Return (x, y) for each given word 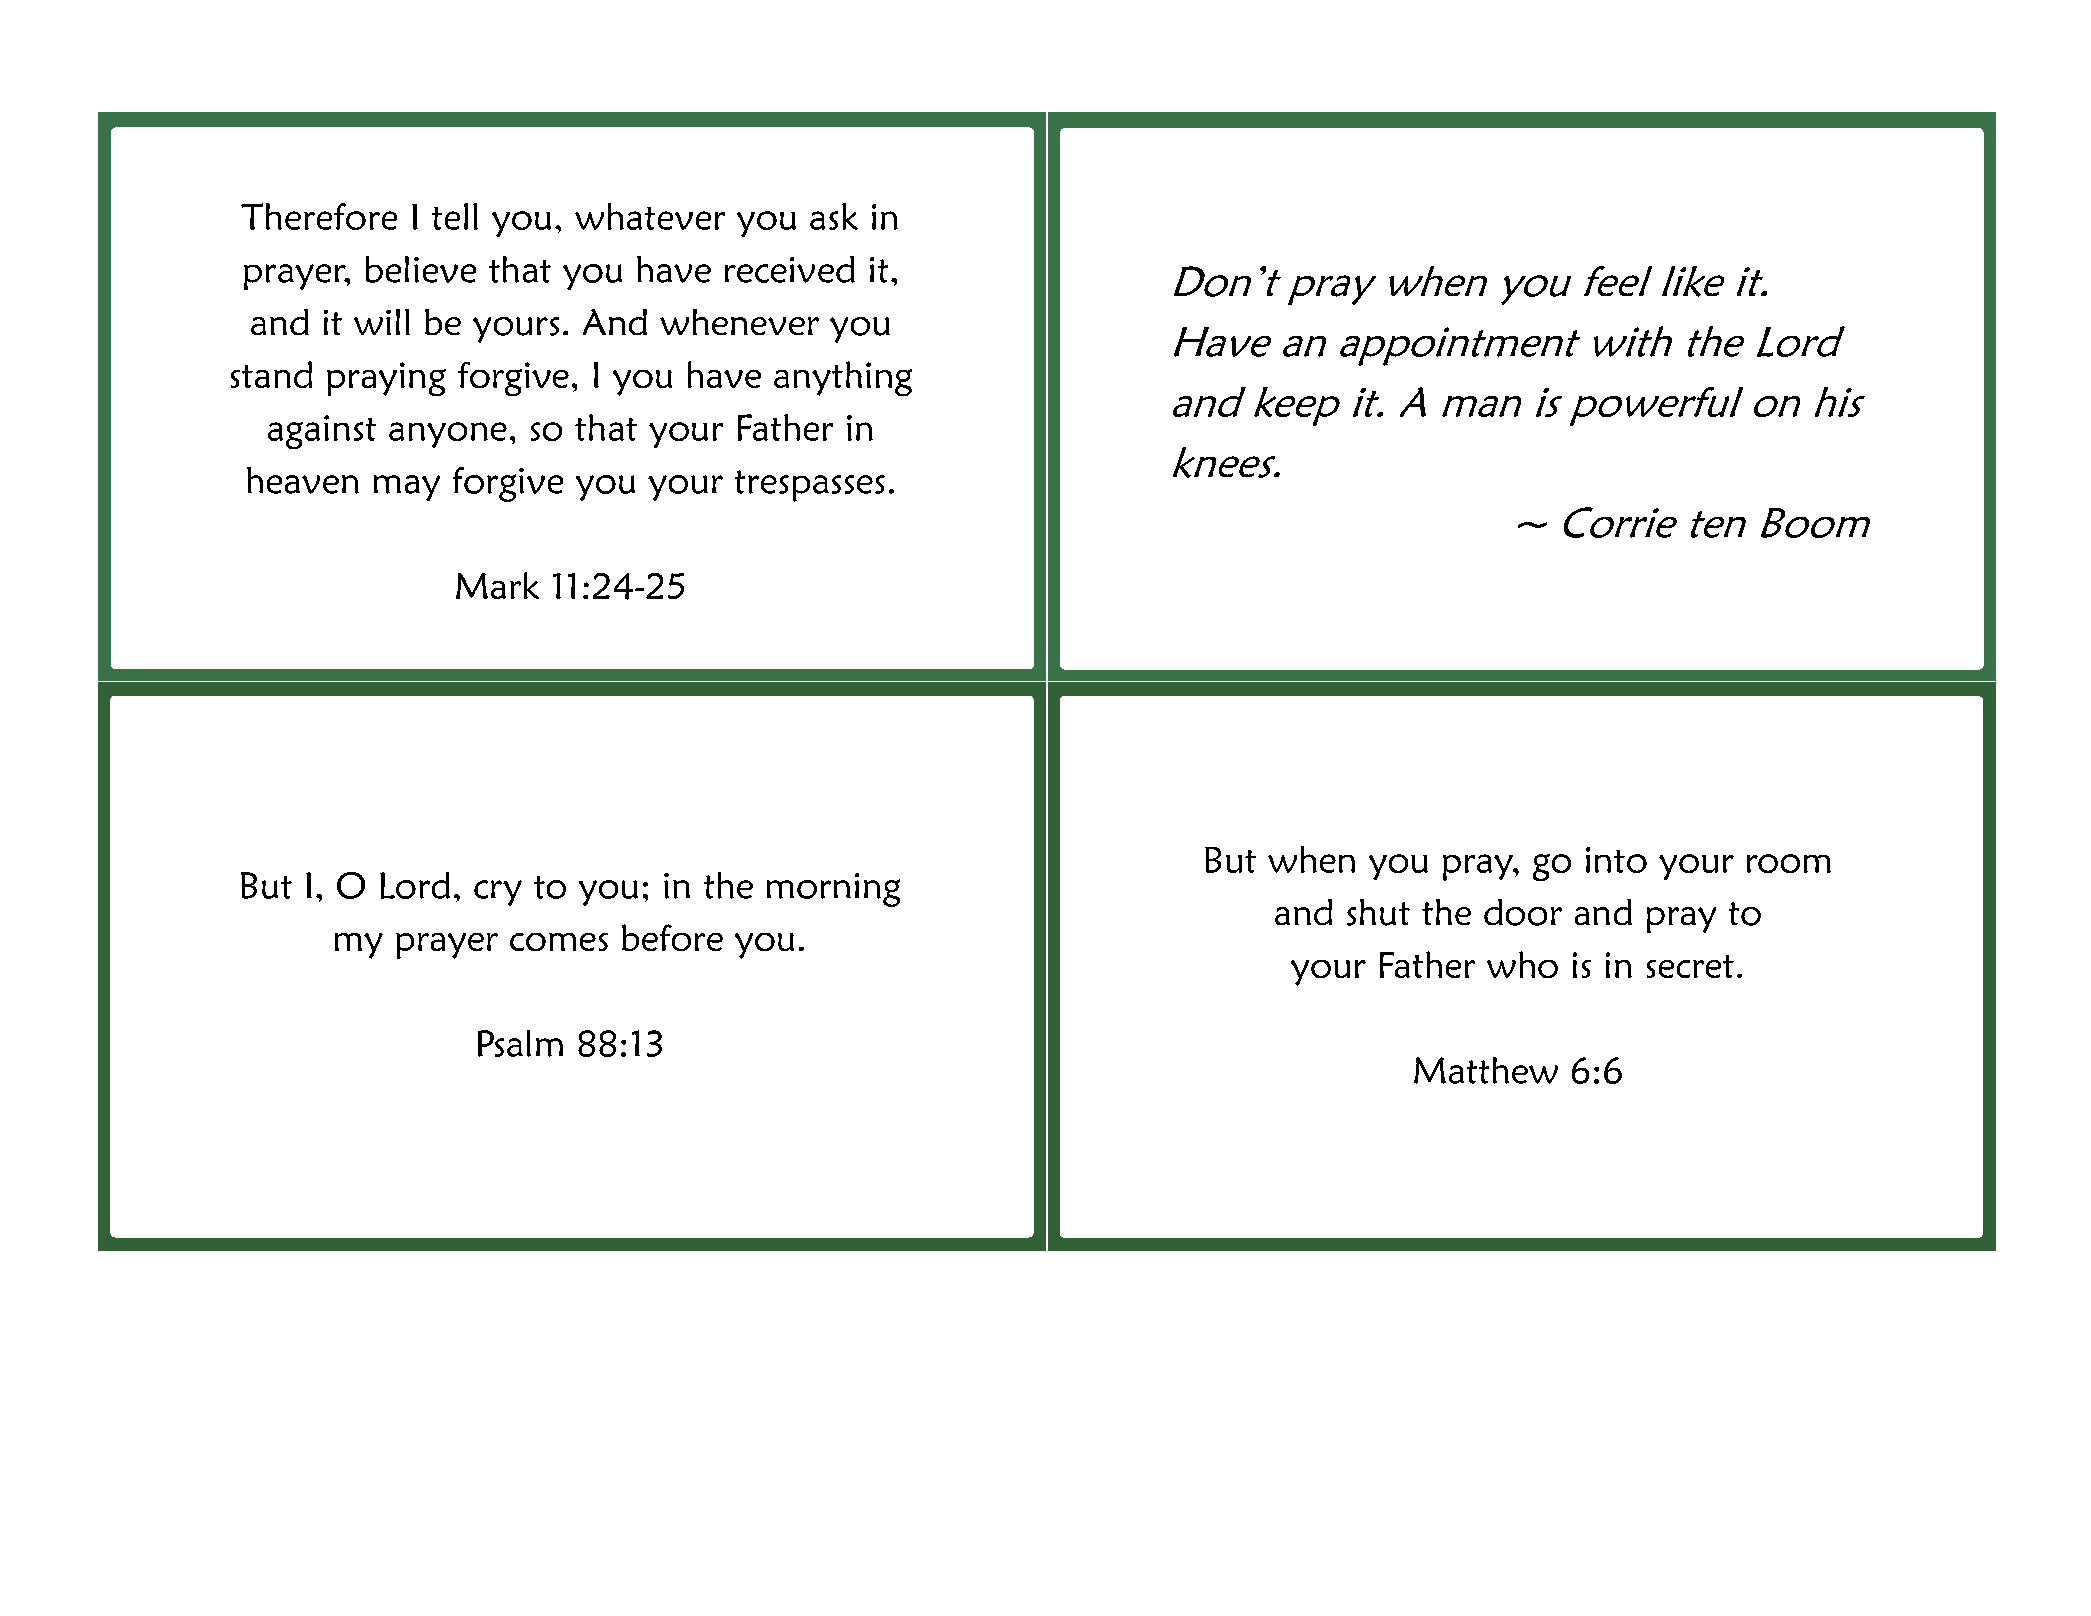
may (407, 488)
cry (498, 893)
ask (834, 216)
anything (843, 378)
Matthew (1486, 1070)
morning (833, 890)
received (790, 269)
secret (1690, 966)
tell (455, 216)
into (1616, 860)
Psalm (520, 1043)
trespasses (810, 486)
